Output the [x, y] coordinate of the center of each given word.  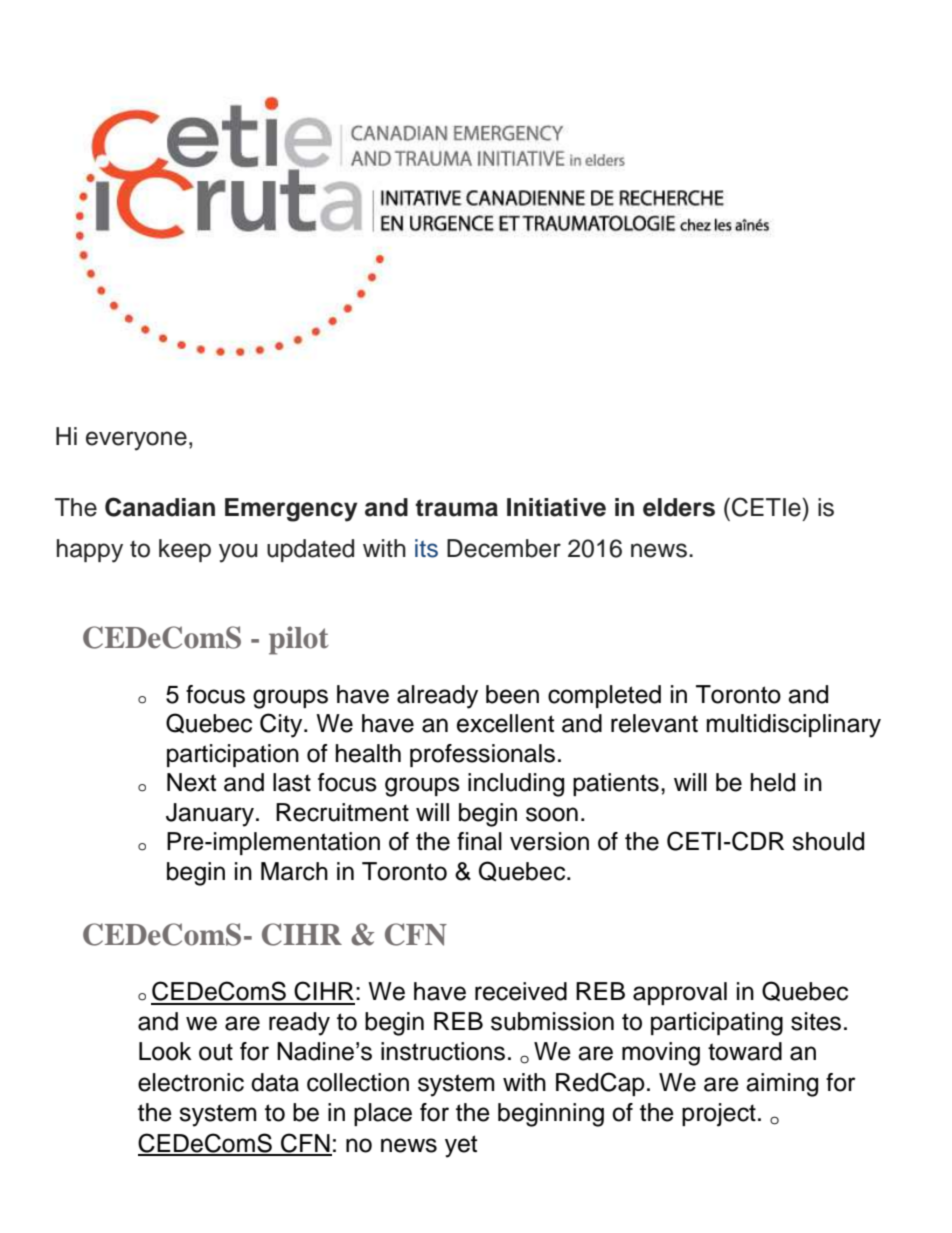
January [211, 815]
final [479, 841]
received [521, 991]
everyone [136, 441]
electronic [191, 1082]
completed [604, 696]
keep [185, 550]
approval [680, 993]
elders [679, 507]
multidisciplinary [794, 726]
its [426, 548]
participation [233, 755]
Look [165, 1051]
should [828, 841]
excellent [505, 723]
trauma [457, 508]
